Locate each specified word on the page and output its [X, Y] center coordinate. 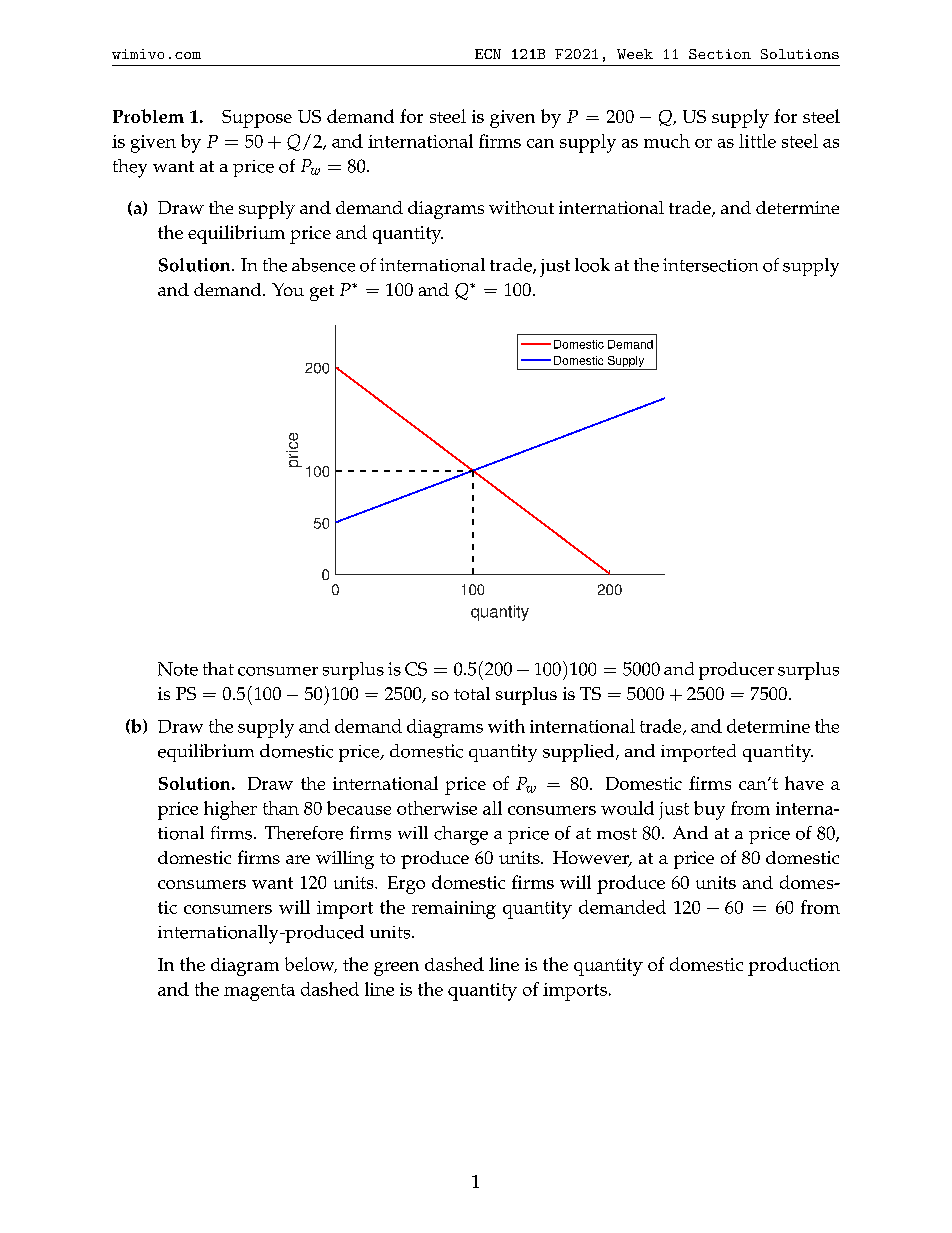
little [757, 141]
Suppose [257, 119]
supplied [580, 753]
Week [635, 54]
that [218, 668]
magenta [259, 992]
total [472, 693]
